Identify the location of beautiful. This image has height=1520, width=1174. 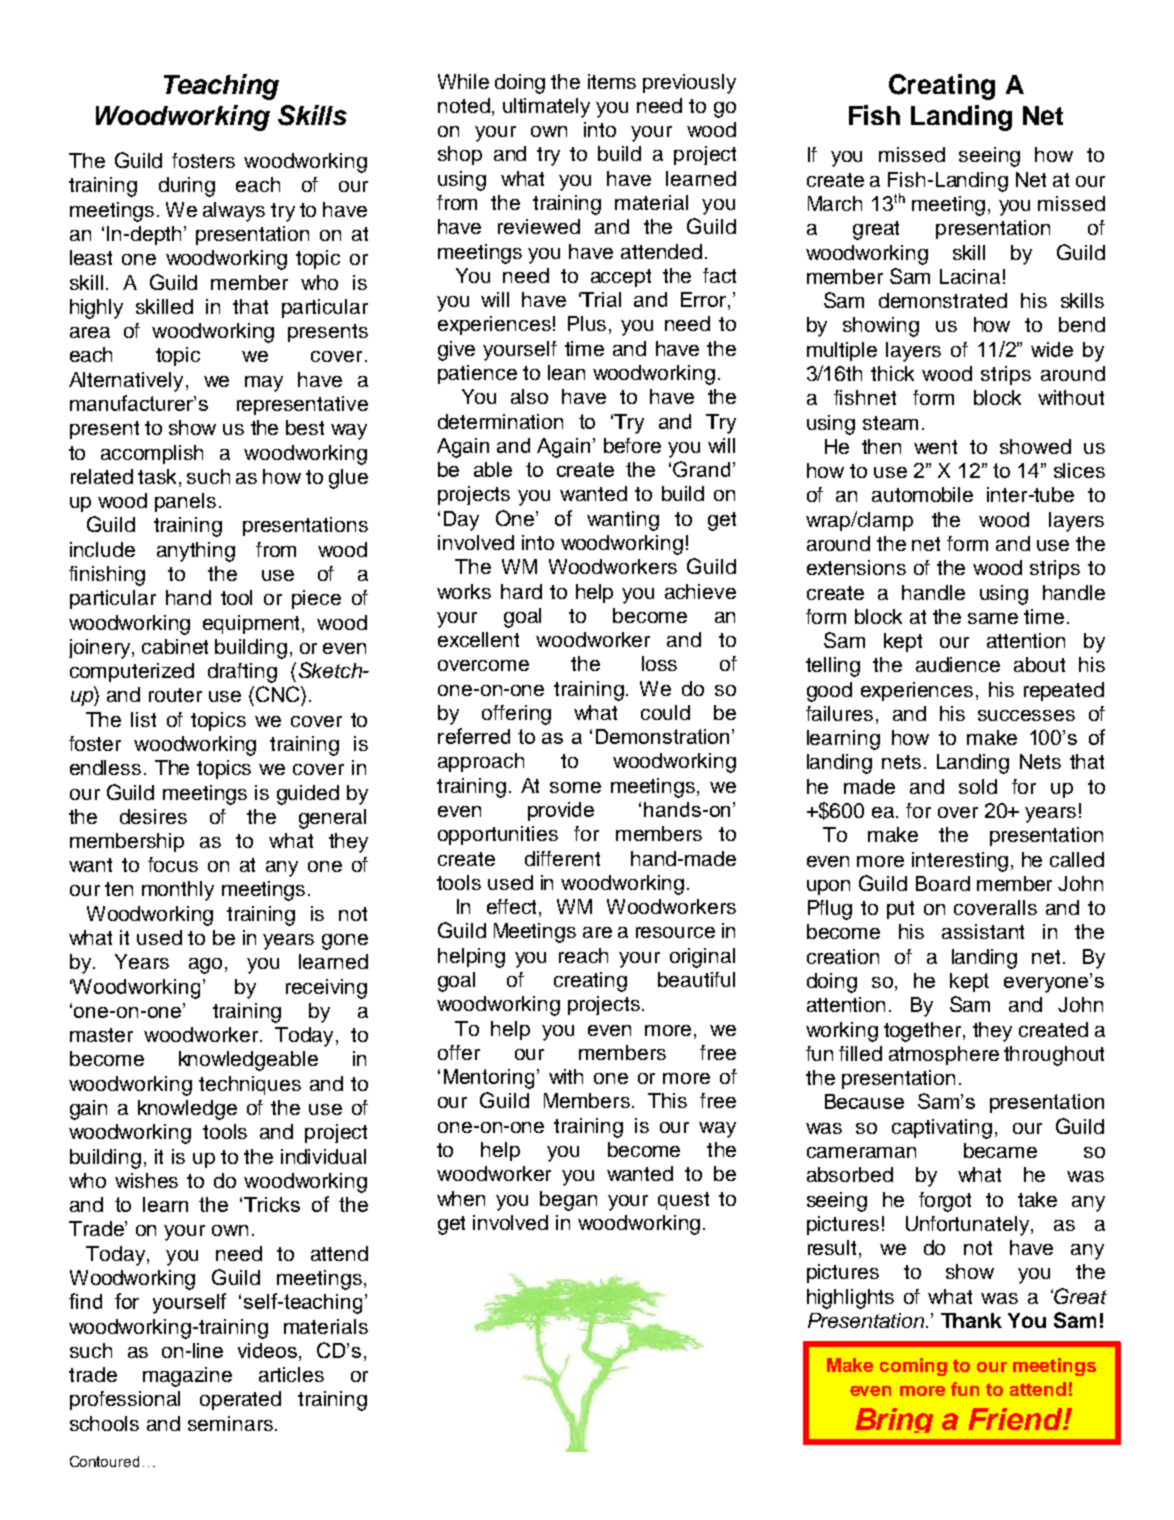
(696, 979).
